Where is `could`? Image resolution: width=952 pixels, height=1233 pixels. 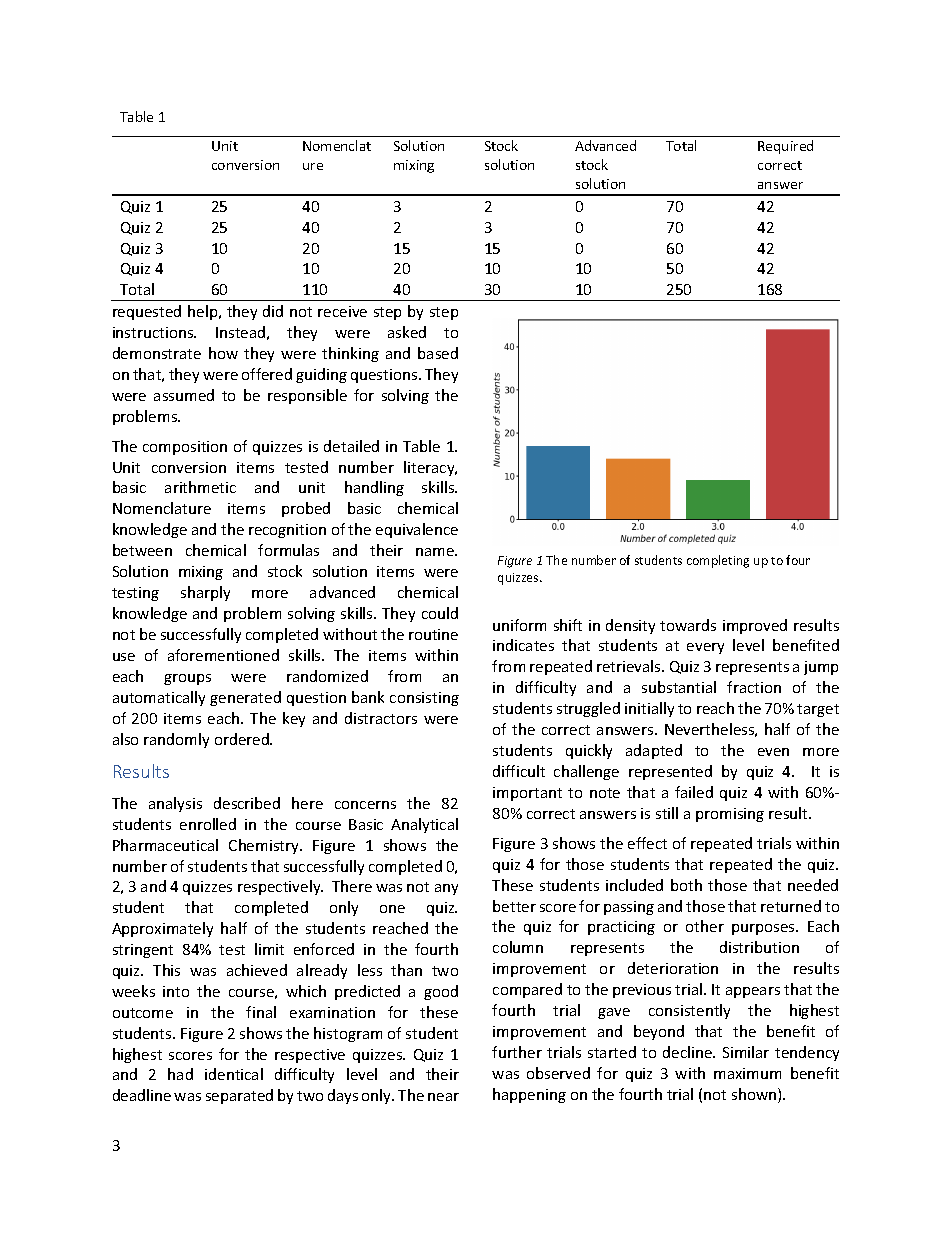
could is located at coordinates (440, 613).
